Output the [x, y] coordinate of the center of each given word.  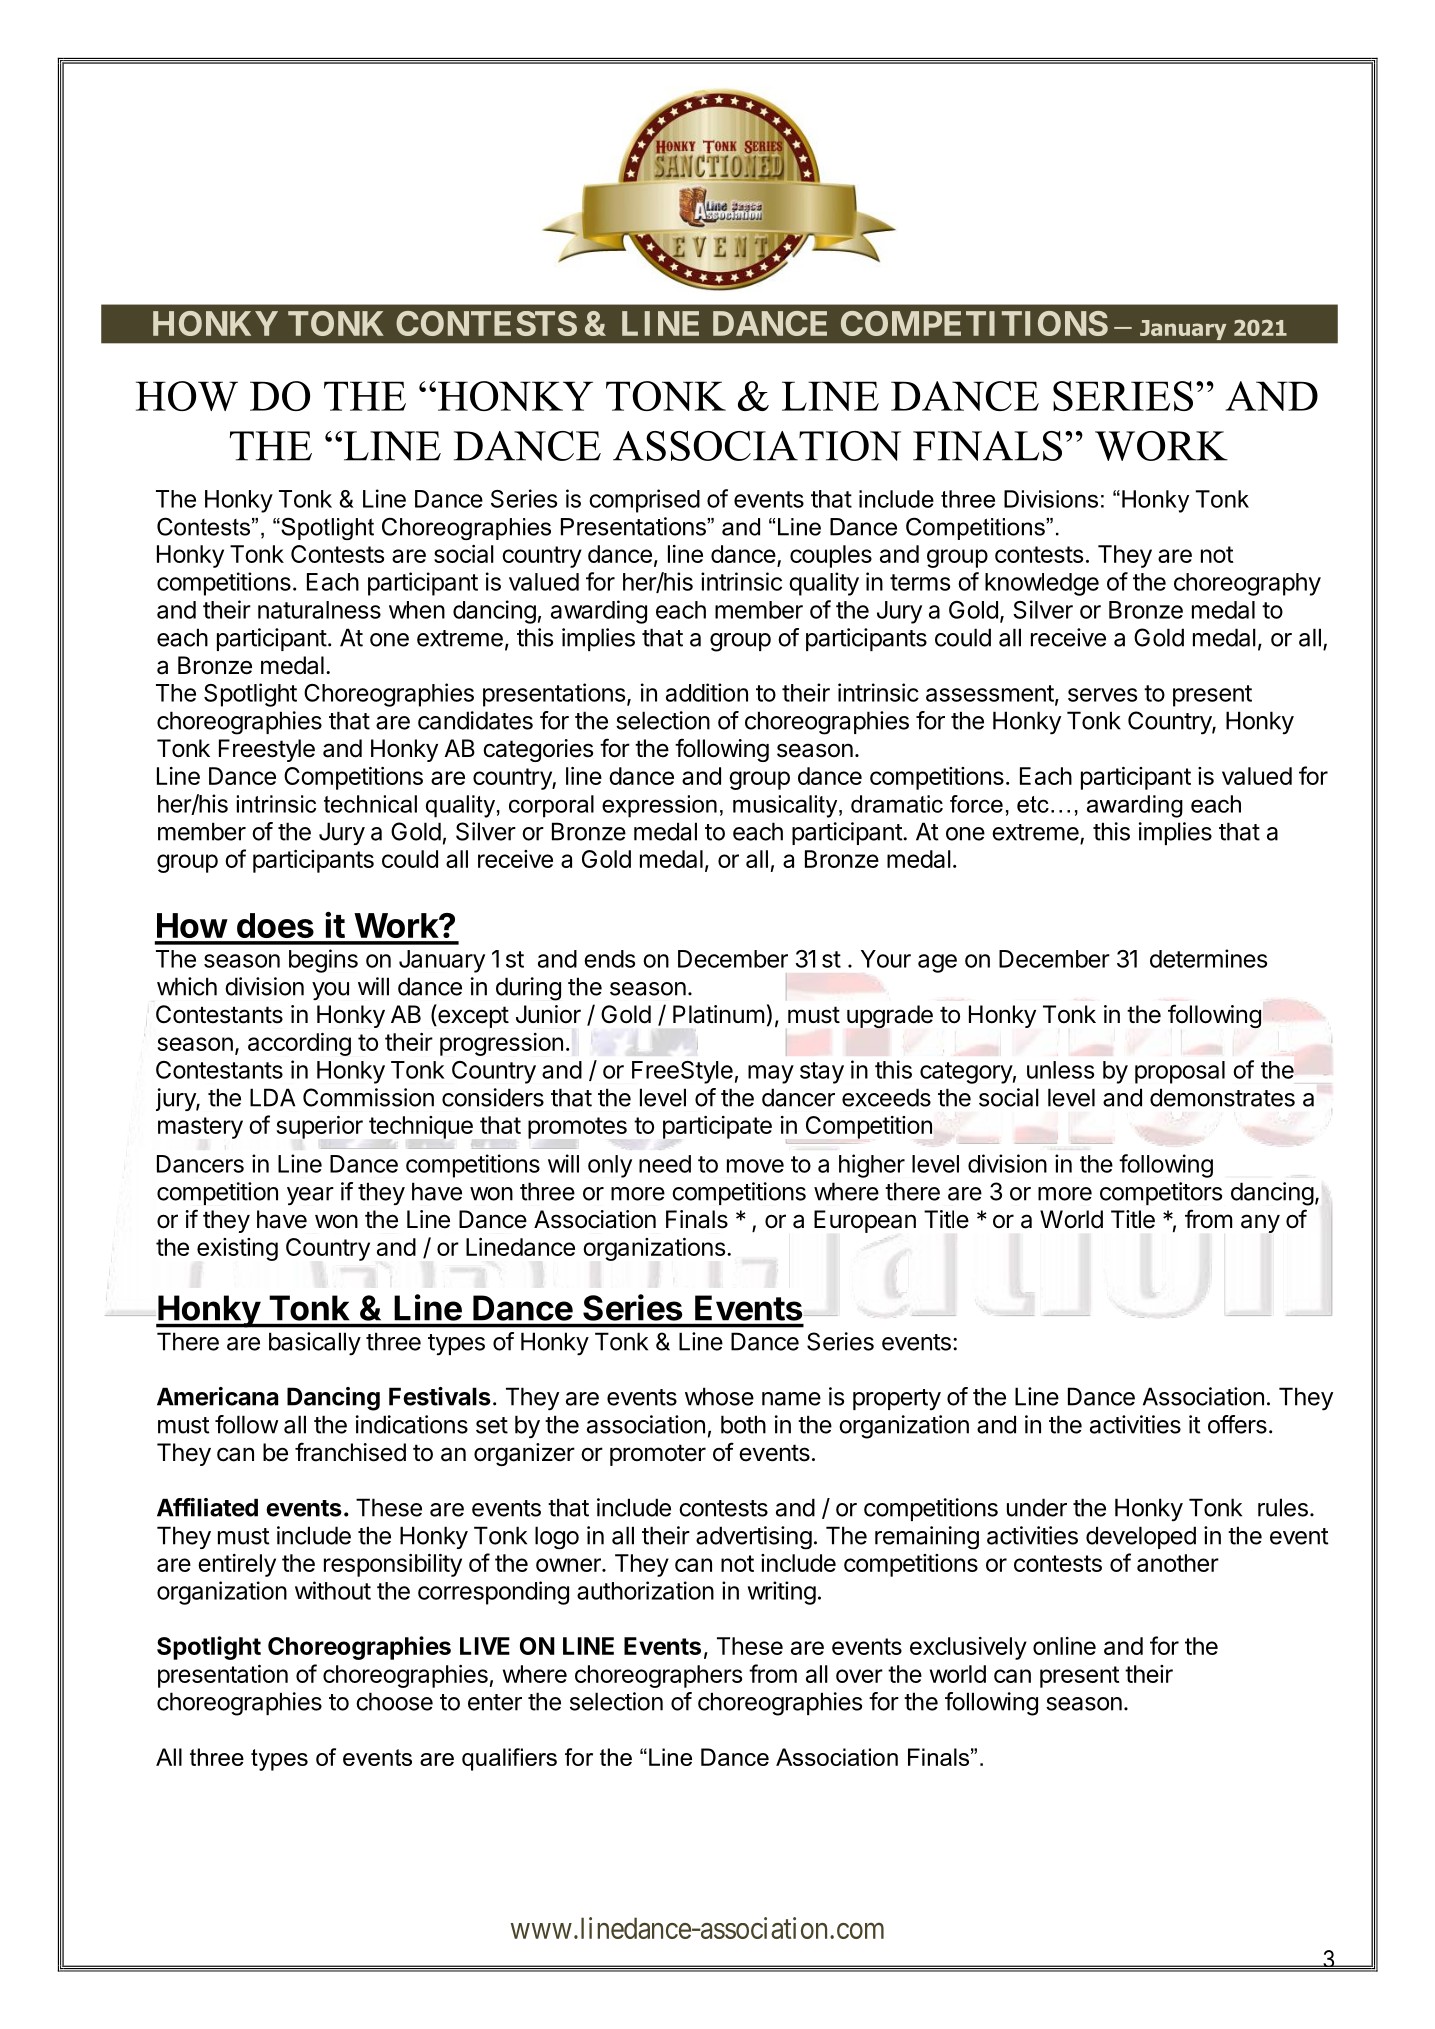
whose [719, 1396]
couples [831, 556]
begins [323, 961]
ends [609, 959]
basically [315, 1344]
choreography [1247, 584]
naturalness [319, 610]
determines [1208, 958]
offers [1237, 1424]
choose [394, 1701]
